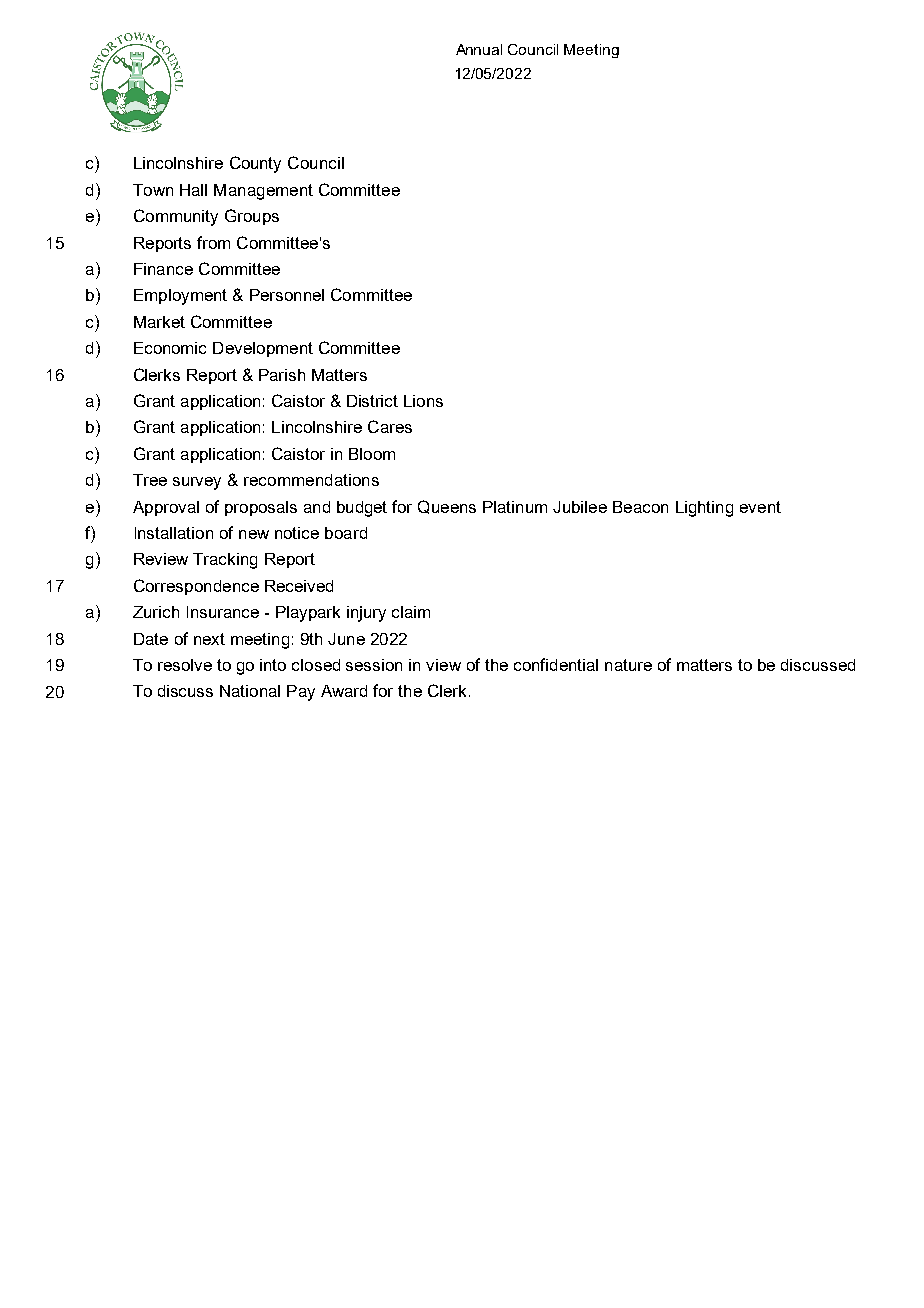 Image resolution: width=924 pixels, height=1308 pixels. What do you see at coordinates (374, 665) in the screenshot?
I see `session` at bounding box center [374, 665].
